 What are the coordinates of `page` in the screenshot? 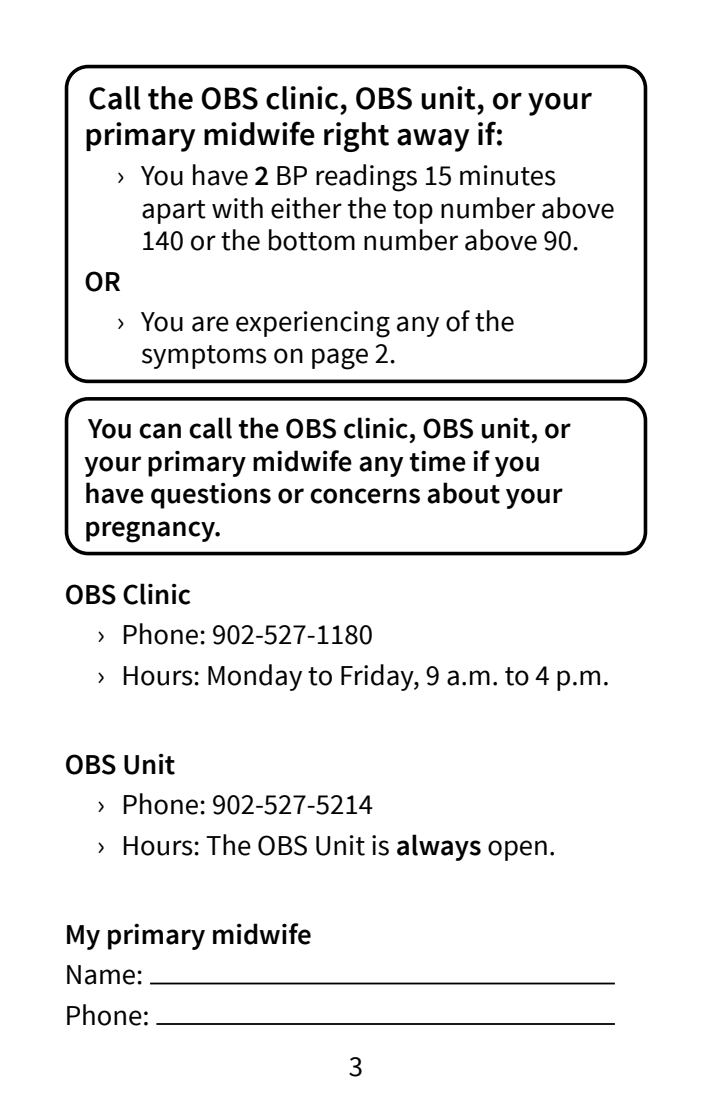 It's located at (340, 359).
